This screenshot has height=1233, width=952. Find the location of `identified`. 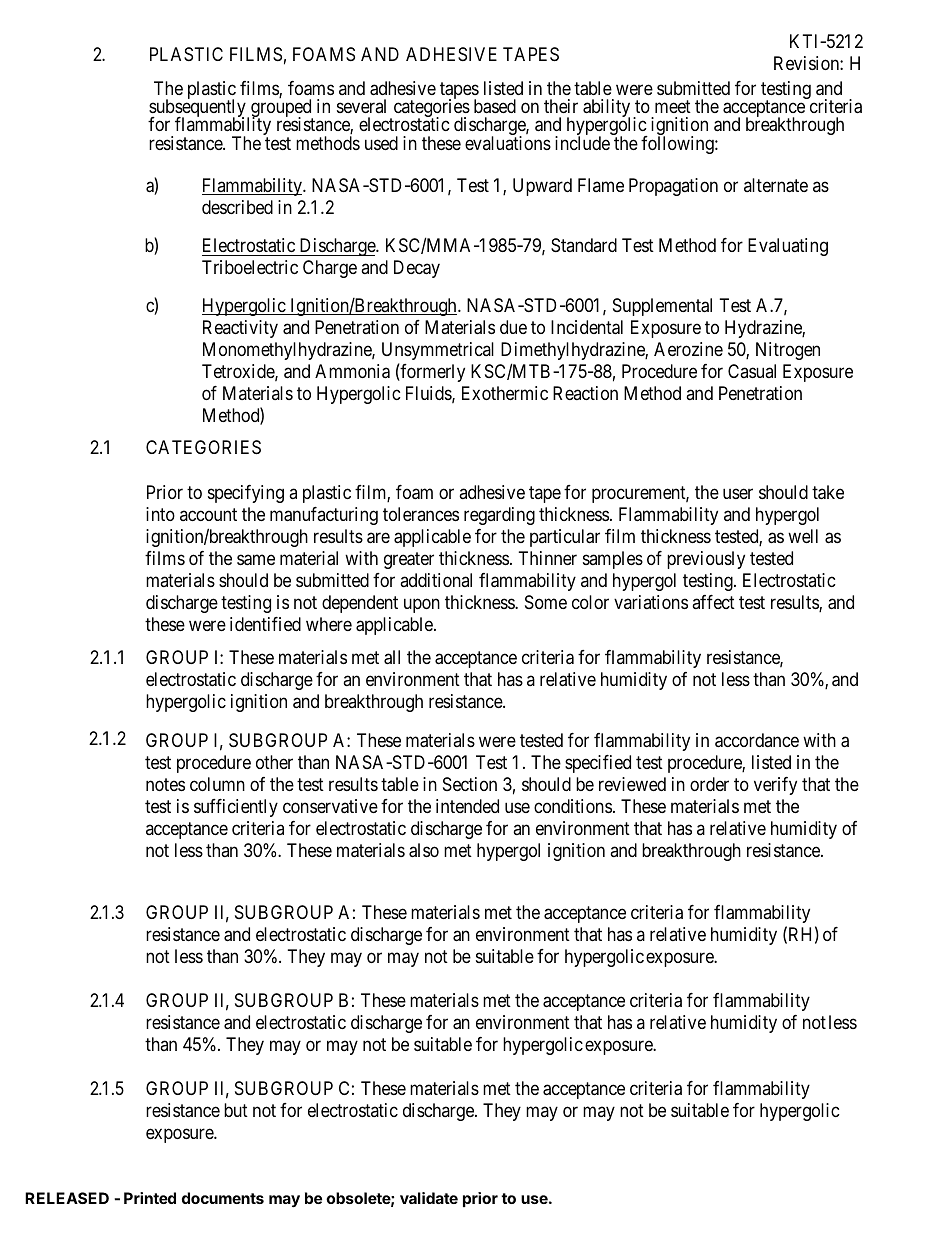

identified is located at coordinates (265, 624).
